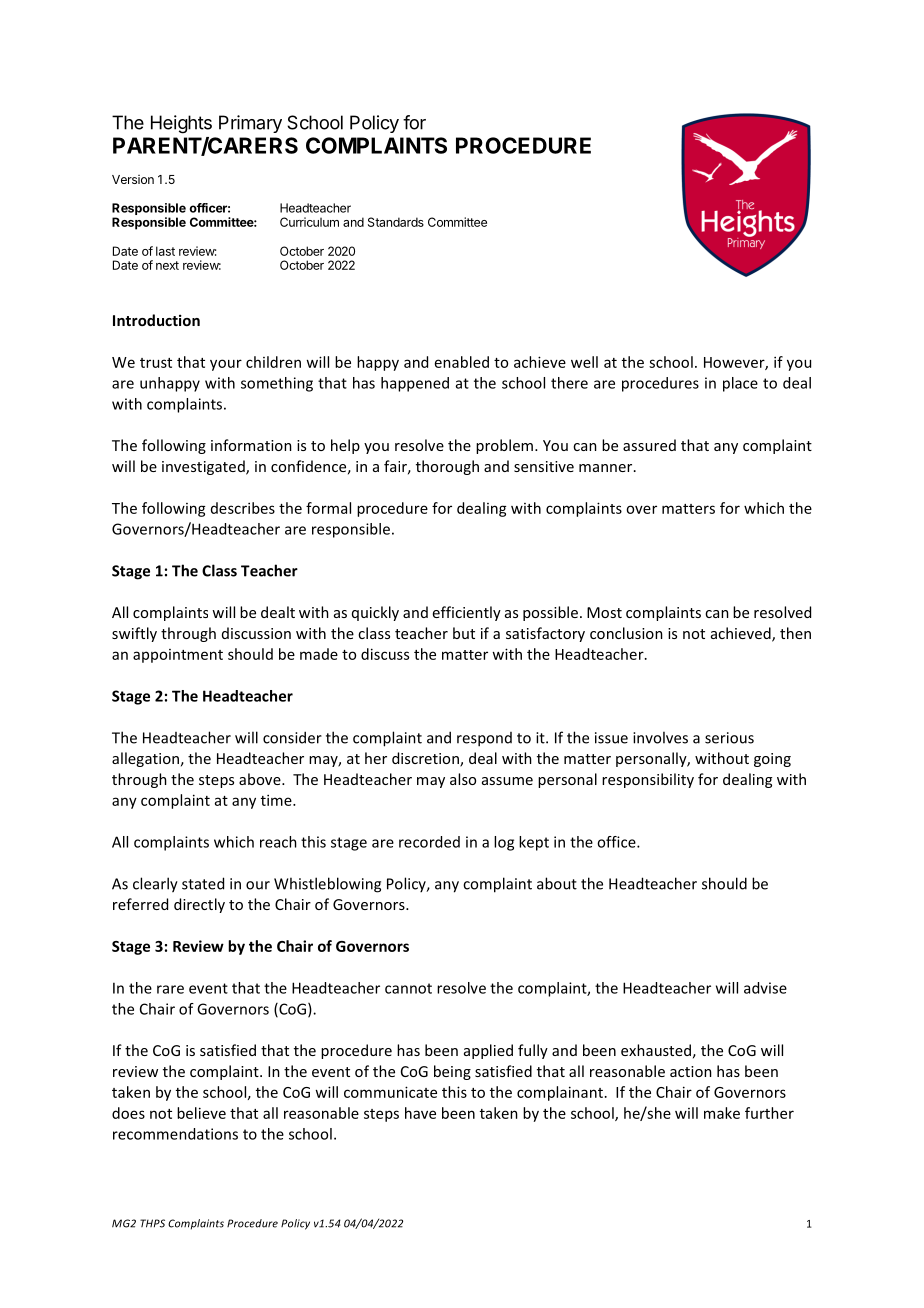 This document has width=924, height=1308. Describe the element at coordinates (795, 633) in the document. I see `then` at that location.
